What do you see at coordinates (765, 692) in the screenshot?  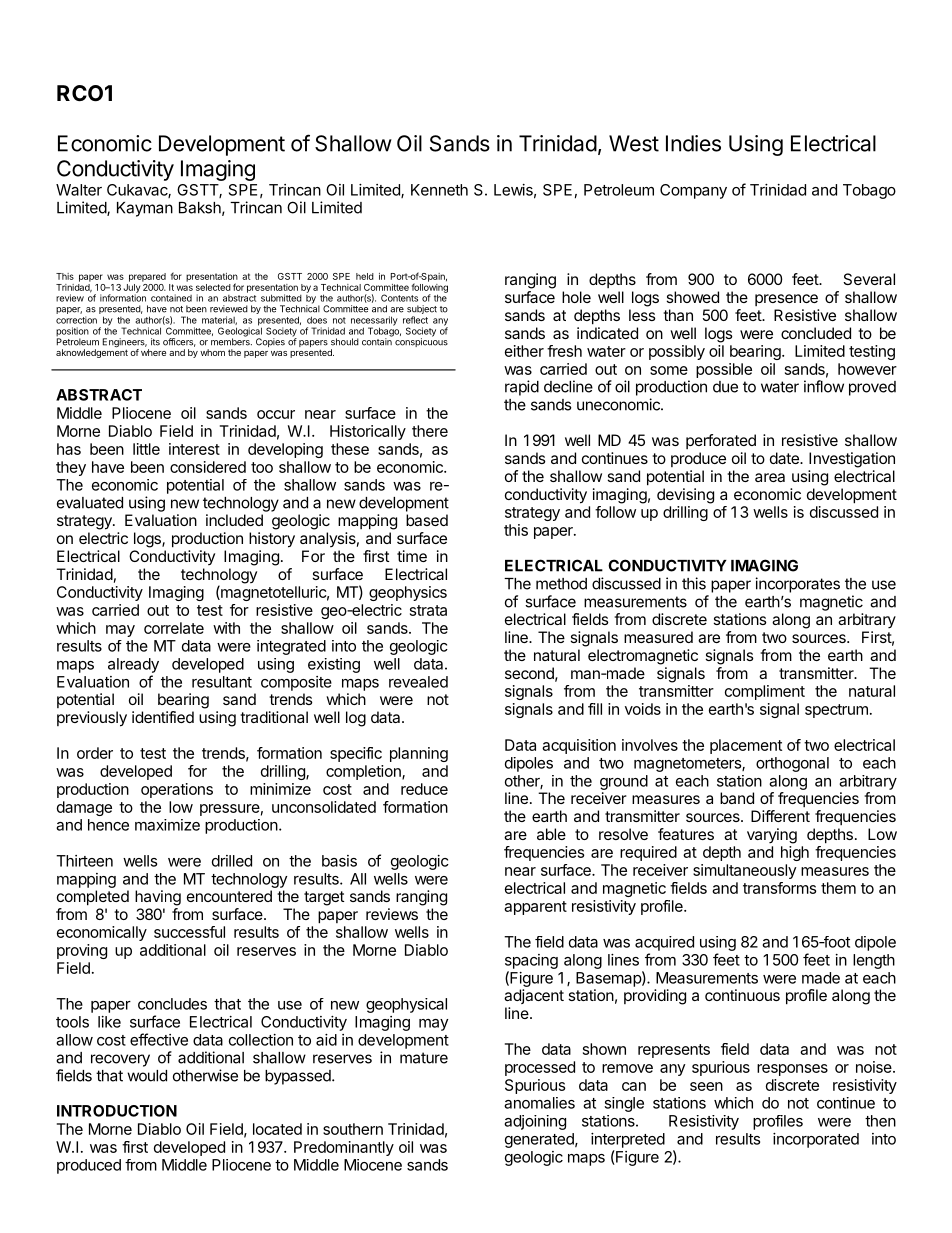 I see `compliment` at bounding box center [765, 692].
